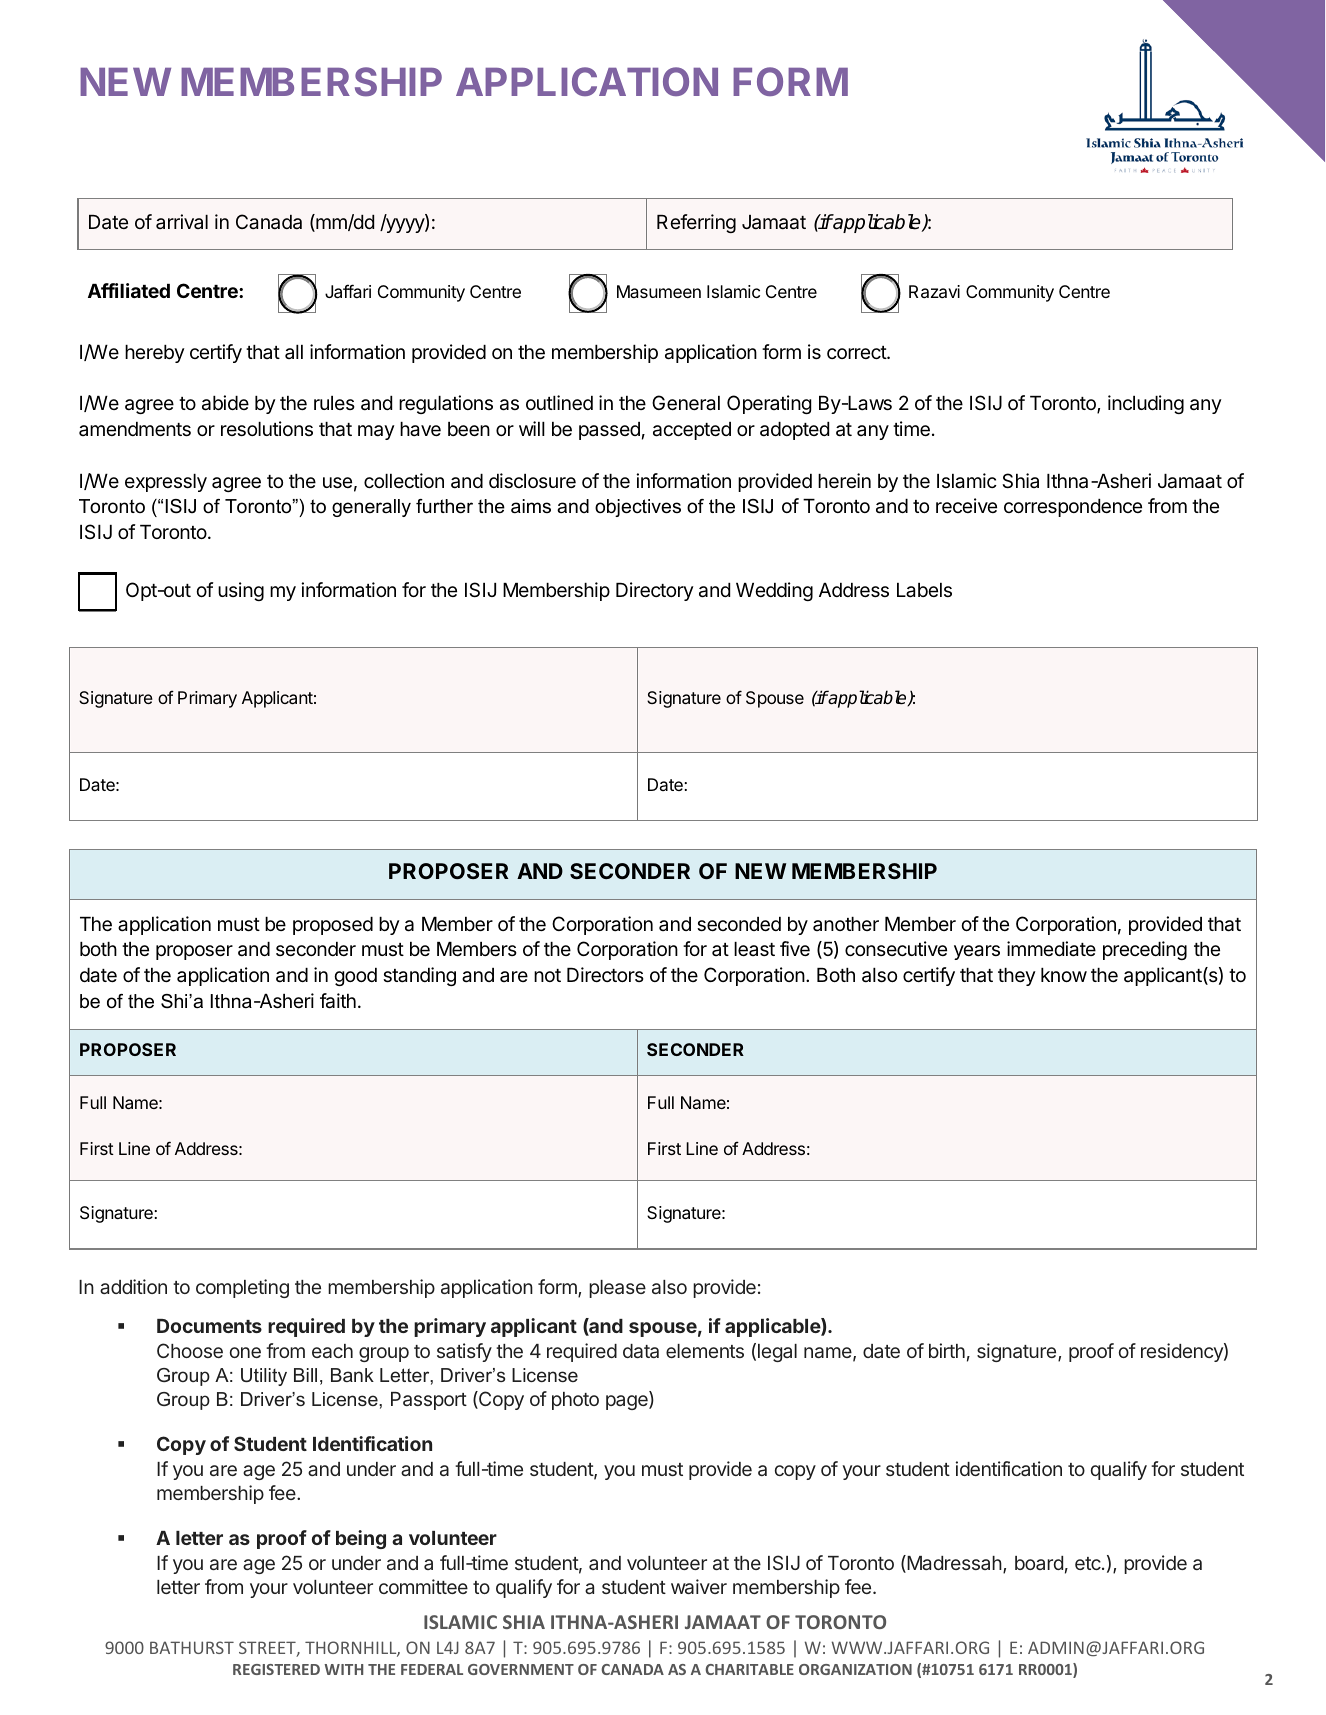 Image resolution: width=1326 pixels, height=1715 pixels. What do you see at coordinates (276, 1669) in the screenshot?
I see `REGISTERED` at bounding box center [276, 1669].
